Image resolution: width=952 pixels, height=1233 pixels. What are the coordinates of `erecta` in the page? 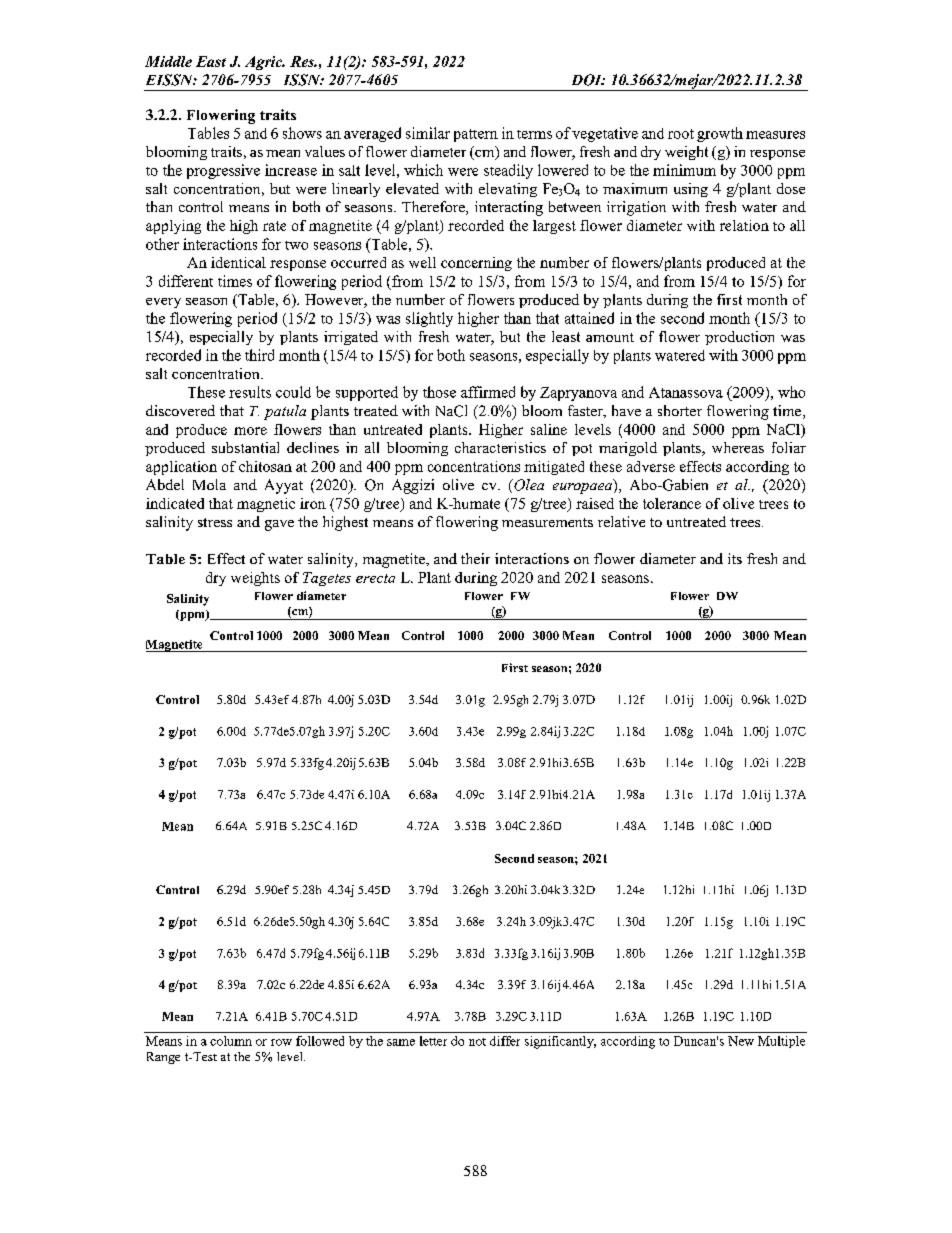 It's located at (375, 578).
